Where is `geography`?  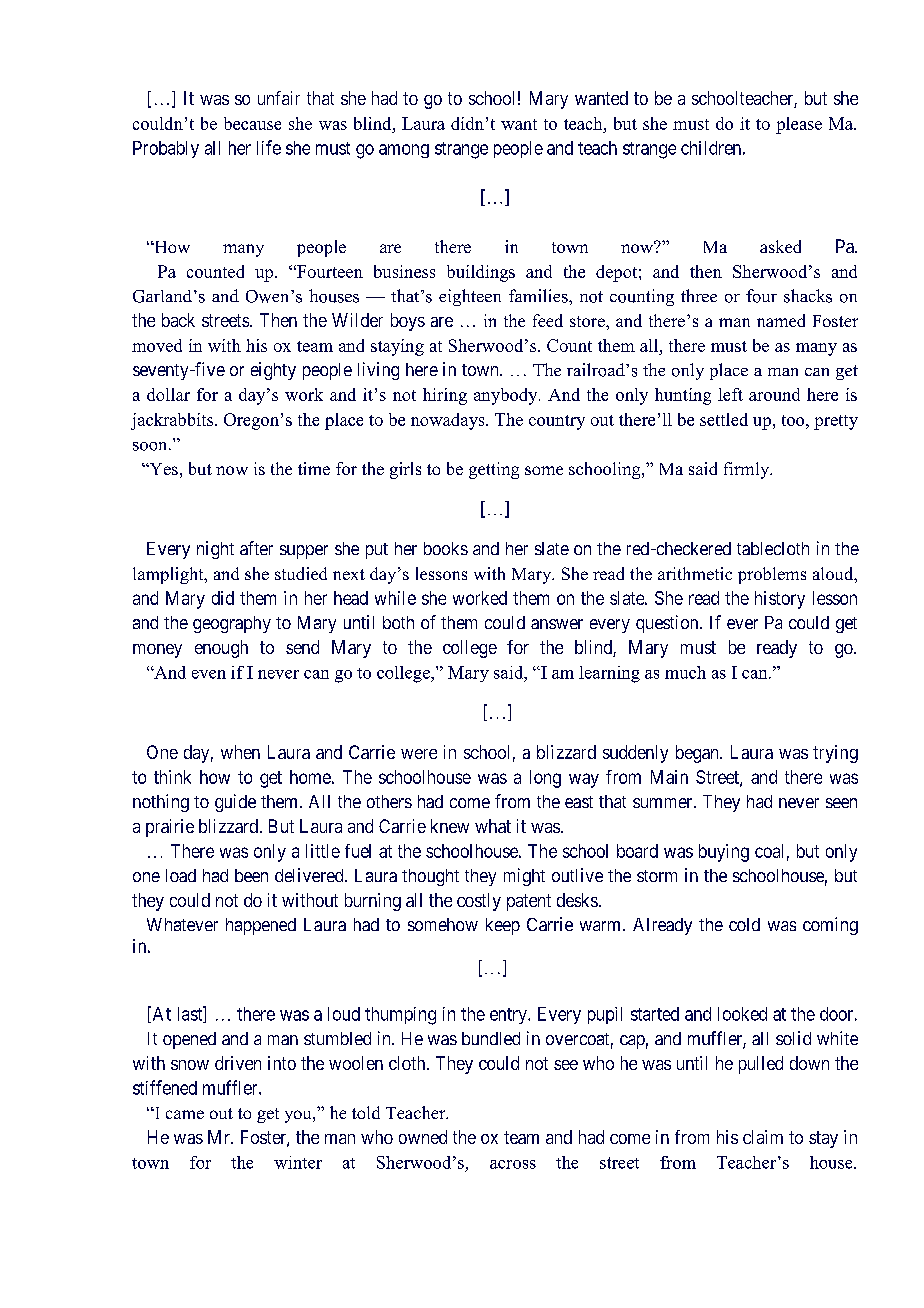
geography is located at coordinates (232, 624).
